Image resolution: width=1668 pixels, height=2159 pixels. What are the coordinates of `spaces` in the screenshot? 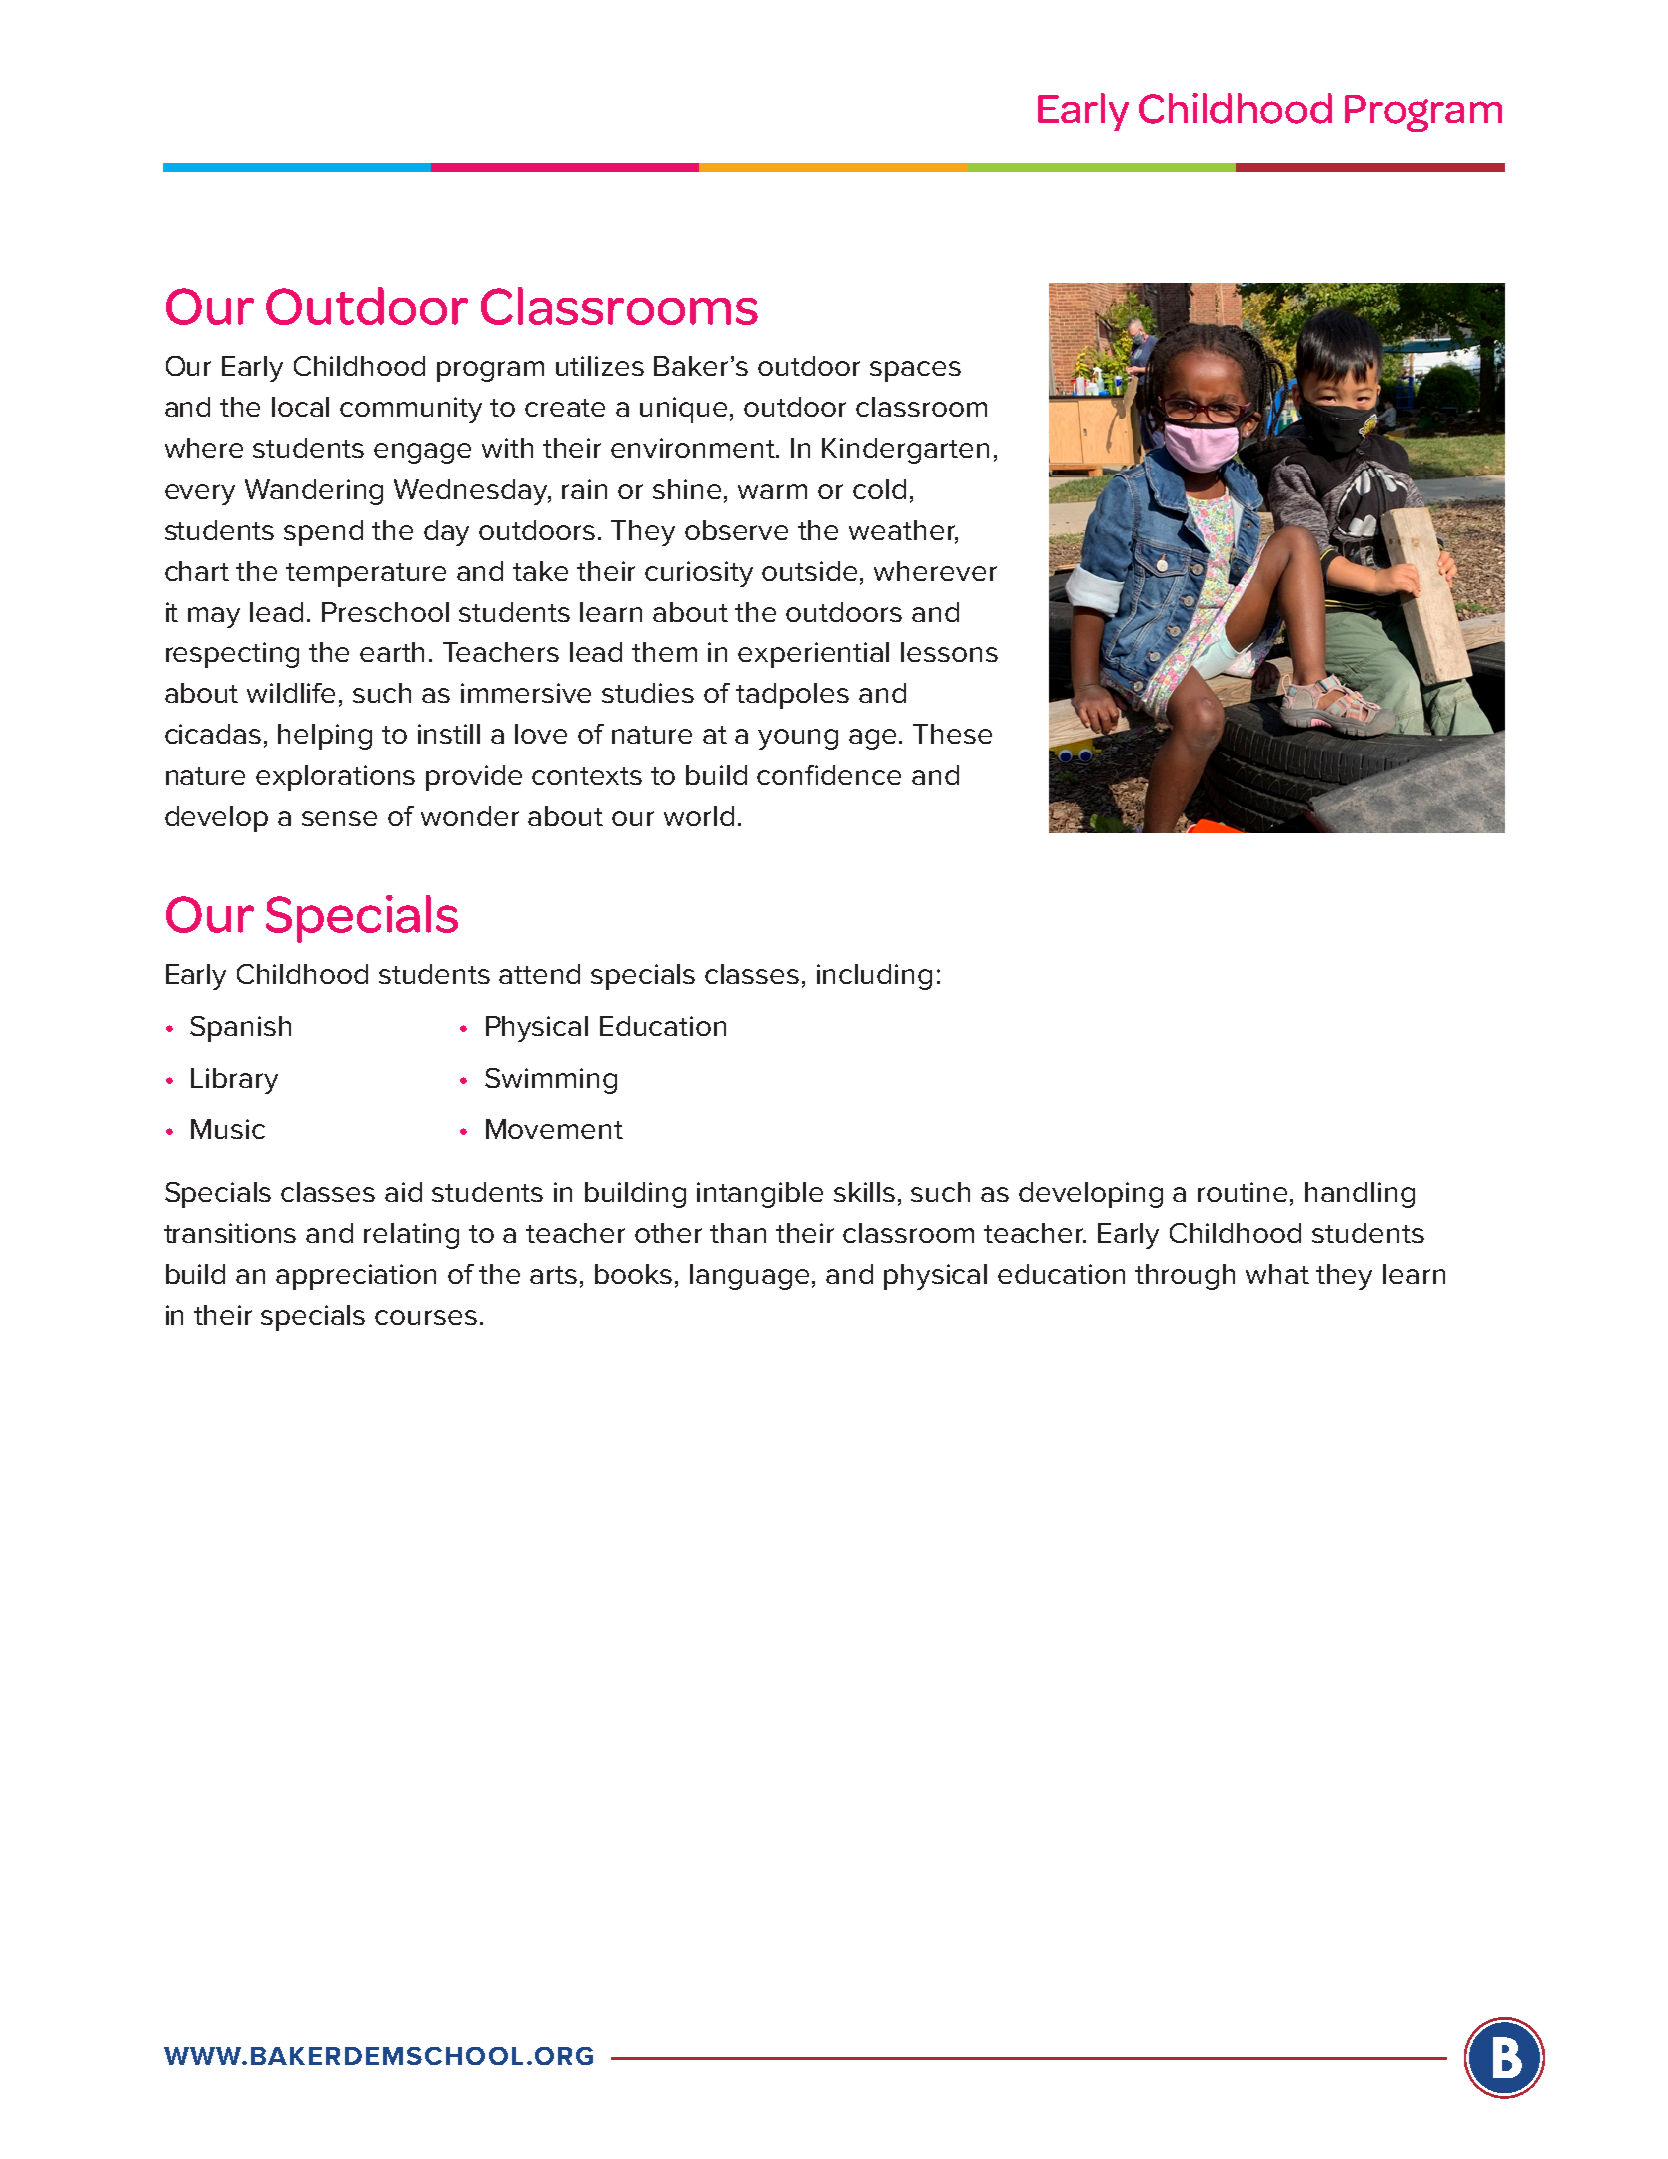 It's located at (915, 371).
